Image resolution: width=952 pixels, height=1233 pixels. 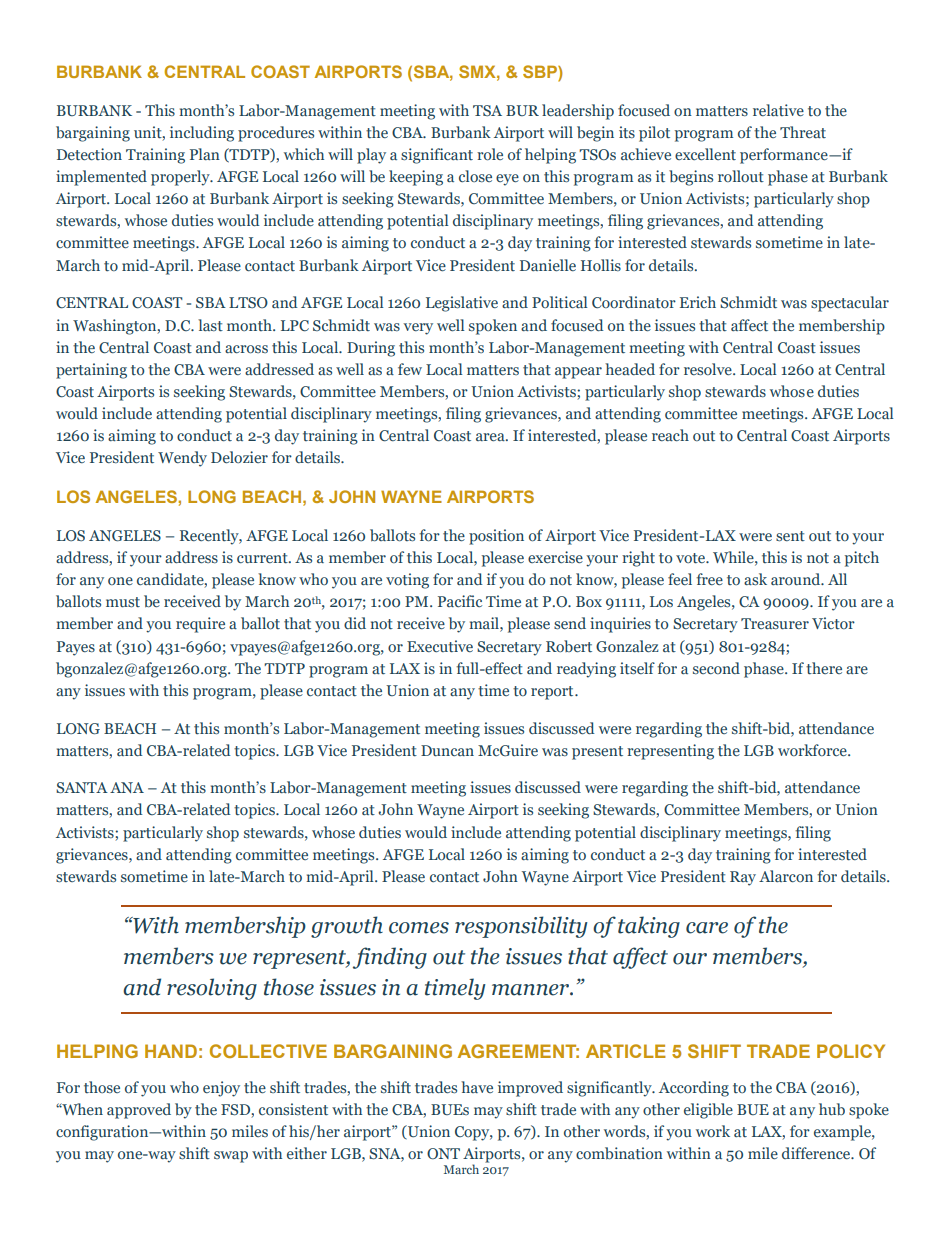 I want to click on Threat, so click(x=803, y=132).
